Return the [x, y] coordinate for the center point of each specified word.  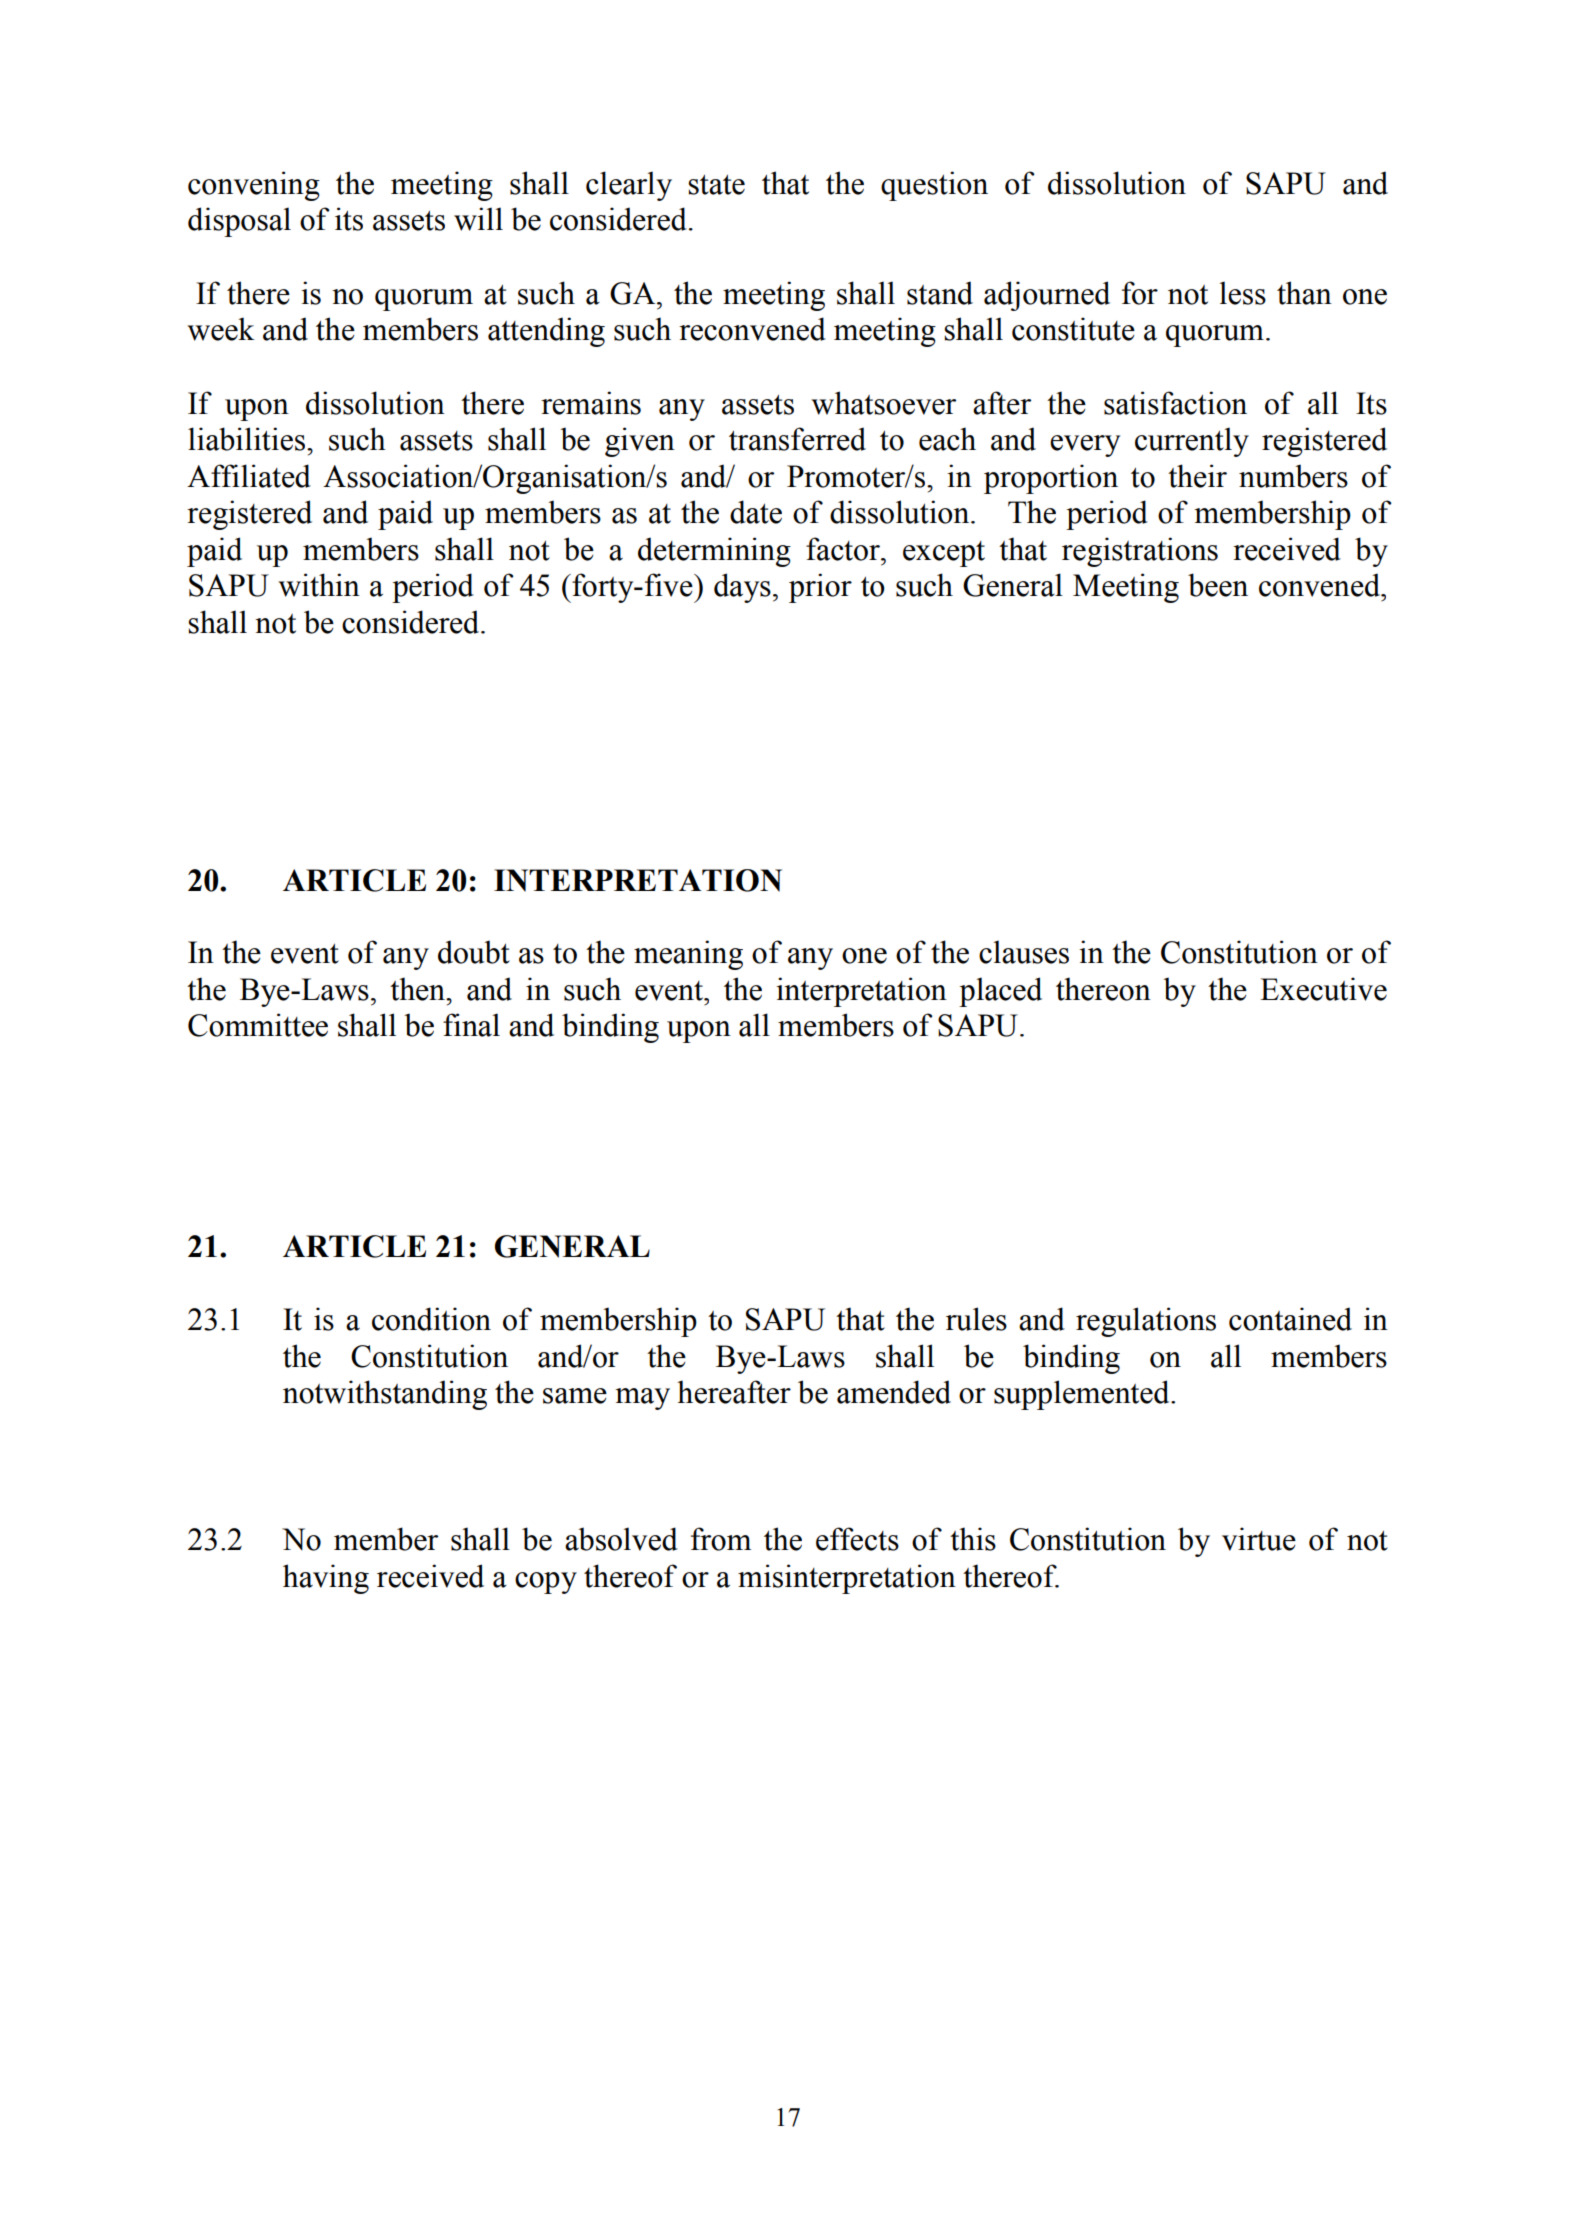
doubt [474, 952]
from [721, 1539]
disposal [239, 222]
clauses [1024, 952]
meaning [688, 955]
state [716, 185]
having [326, 1579]
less [1242, 293]
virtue [1259, 1539]
